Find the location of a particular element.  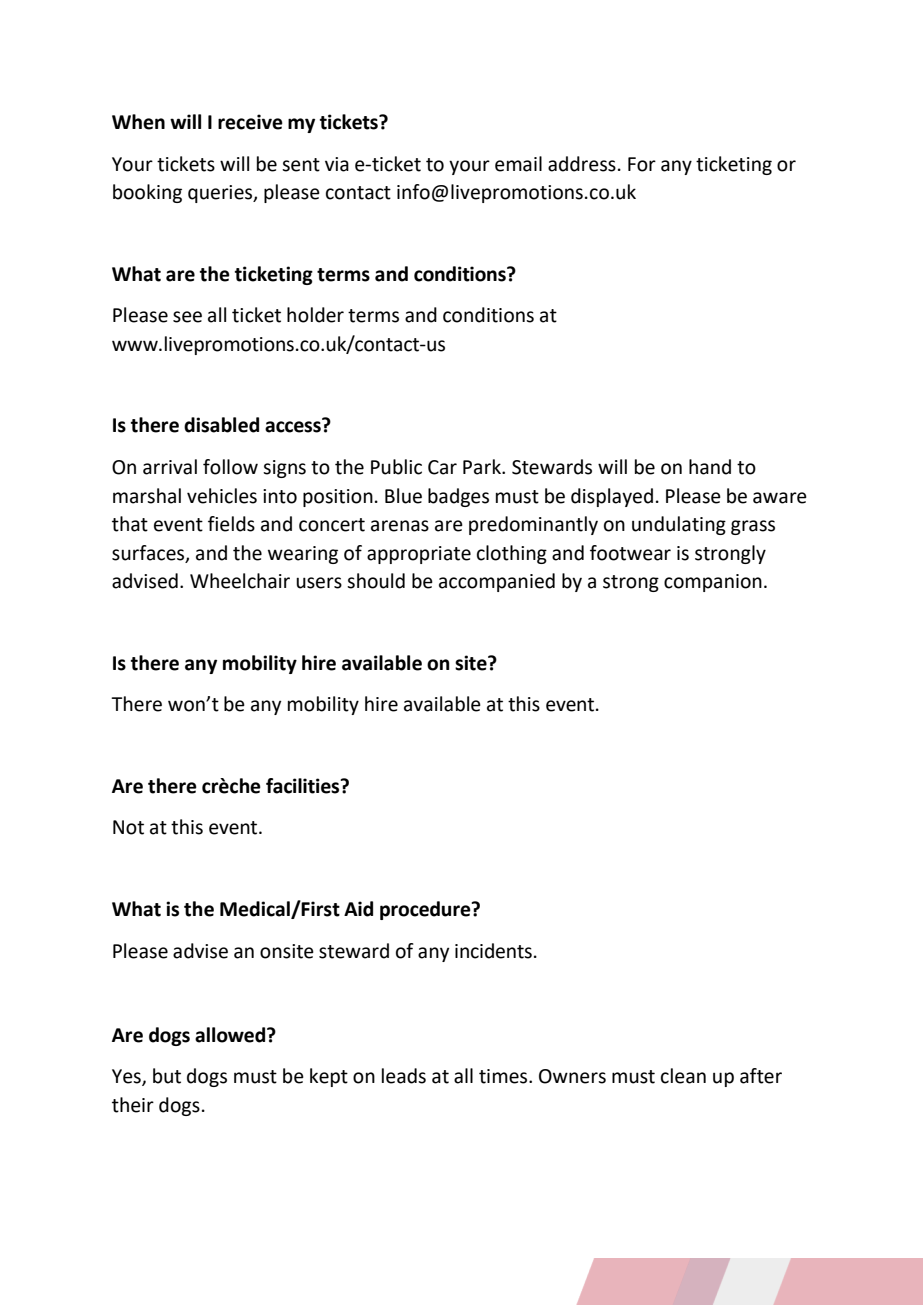

accompanied is located at coordinates (497, 582).
